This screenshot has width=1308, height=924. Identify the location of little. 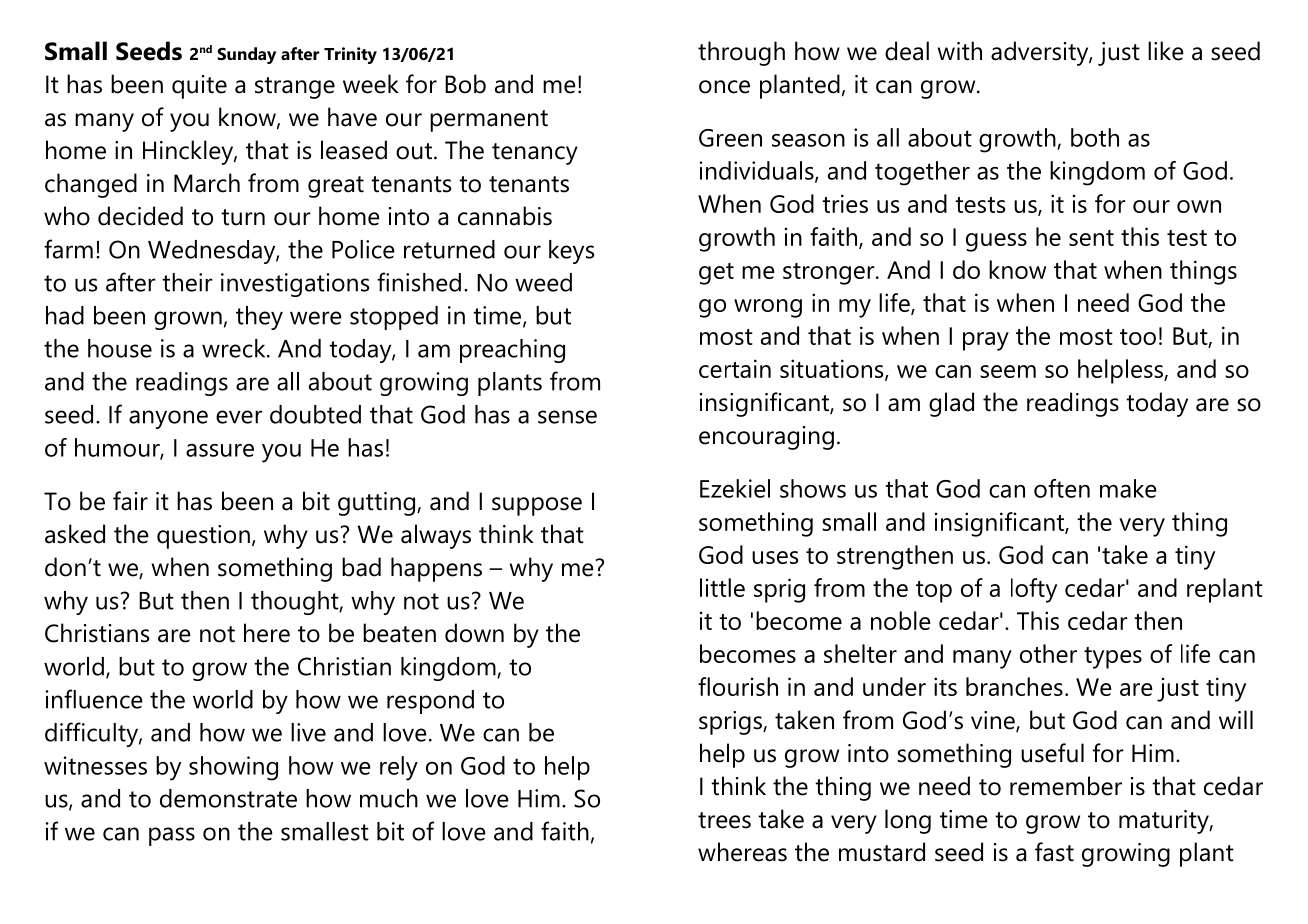
(722, 587).
